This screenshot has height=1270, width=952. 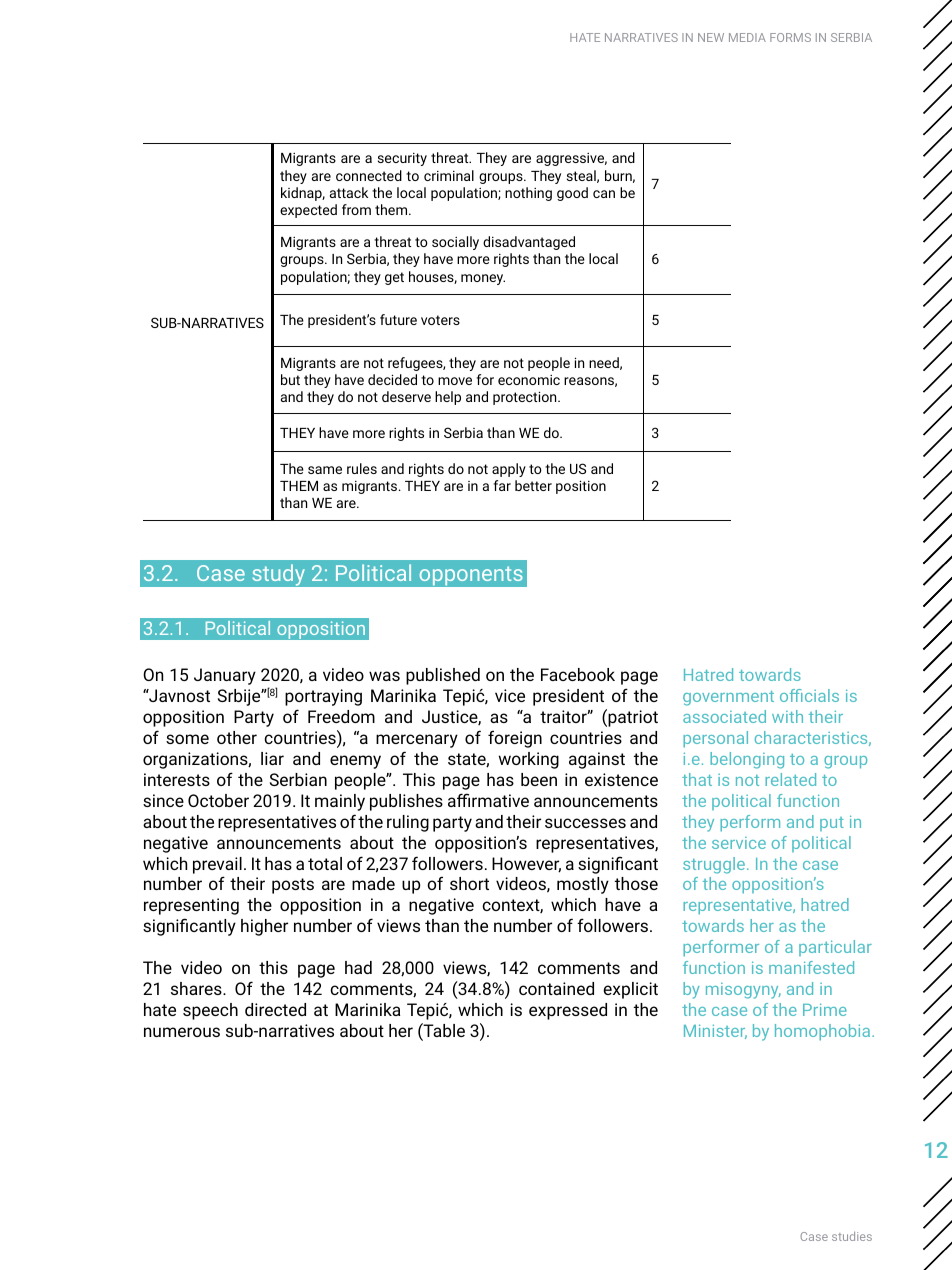 I want to click on January, so click(x=225, y=676).
